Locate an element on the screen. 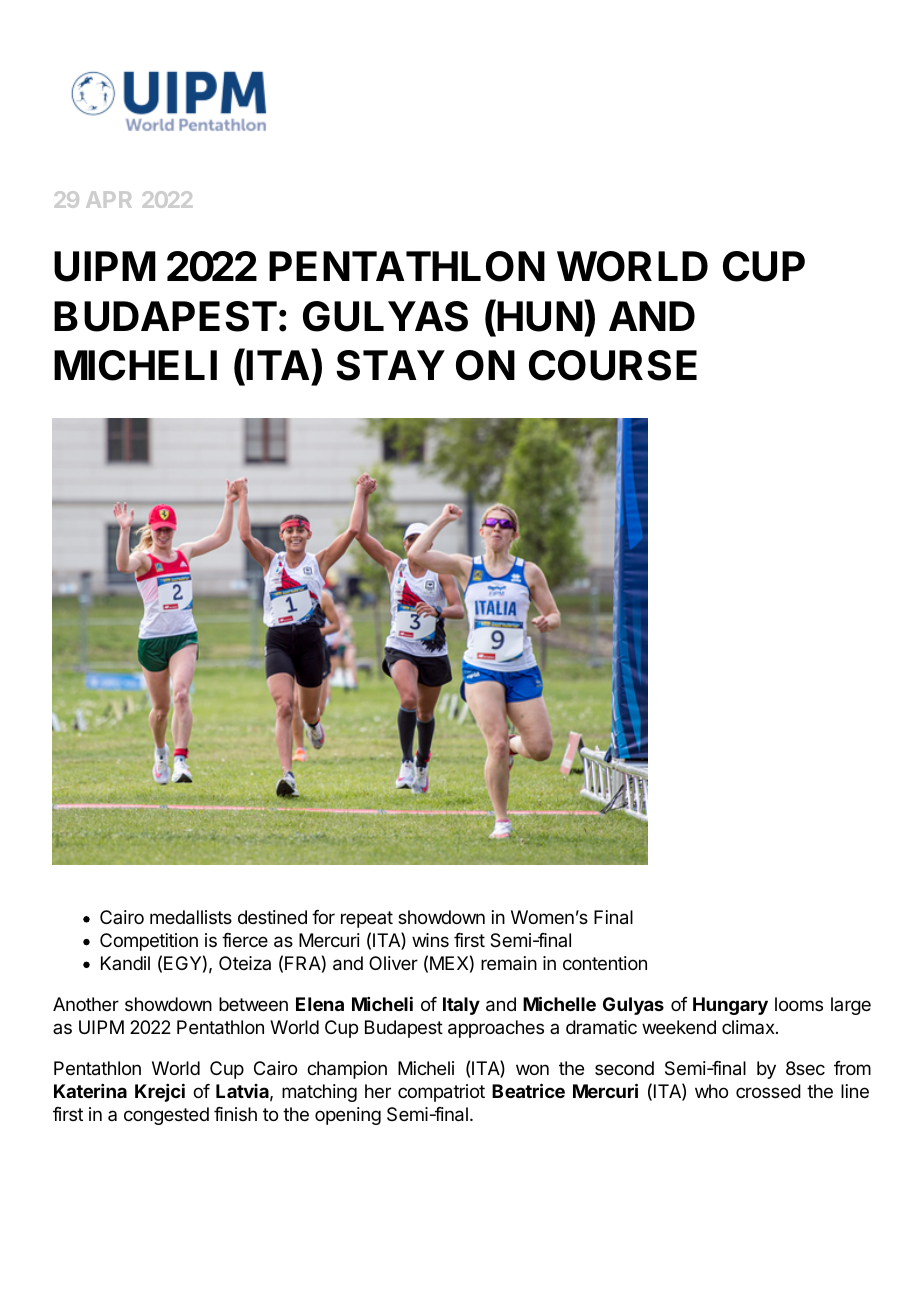 This screenshot has width=924, height=1308. STAY is located at coordinates (390, 365).
